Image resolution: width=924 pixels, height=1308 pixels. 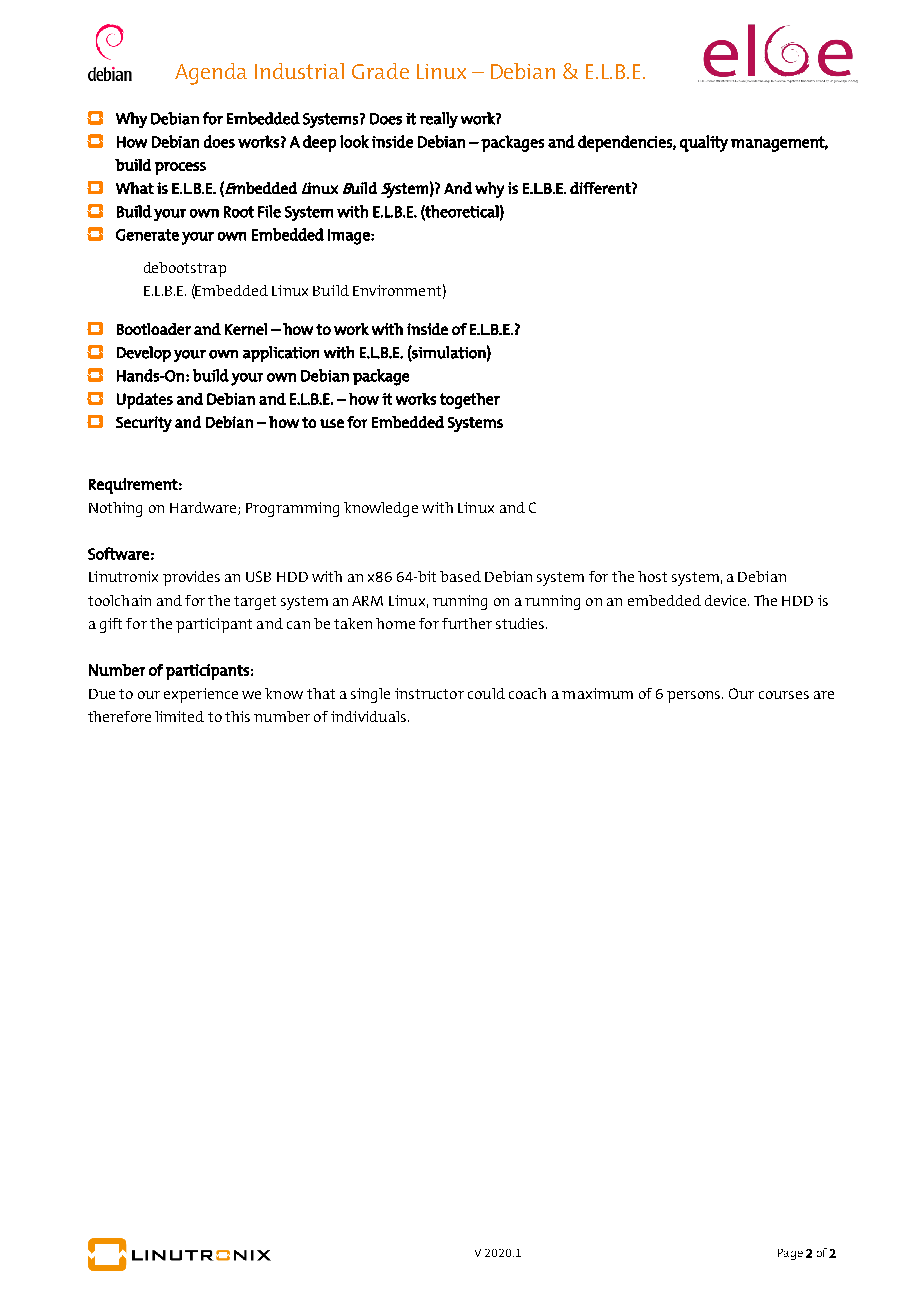 I want to click on individuals, so click(x=368, y=716).
